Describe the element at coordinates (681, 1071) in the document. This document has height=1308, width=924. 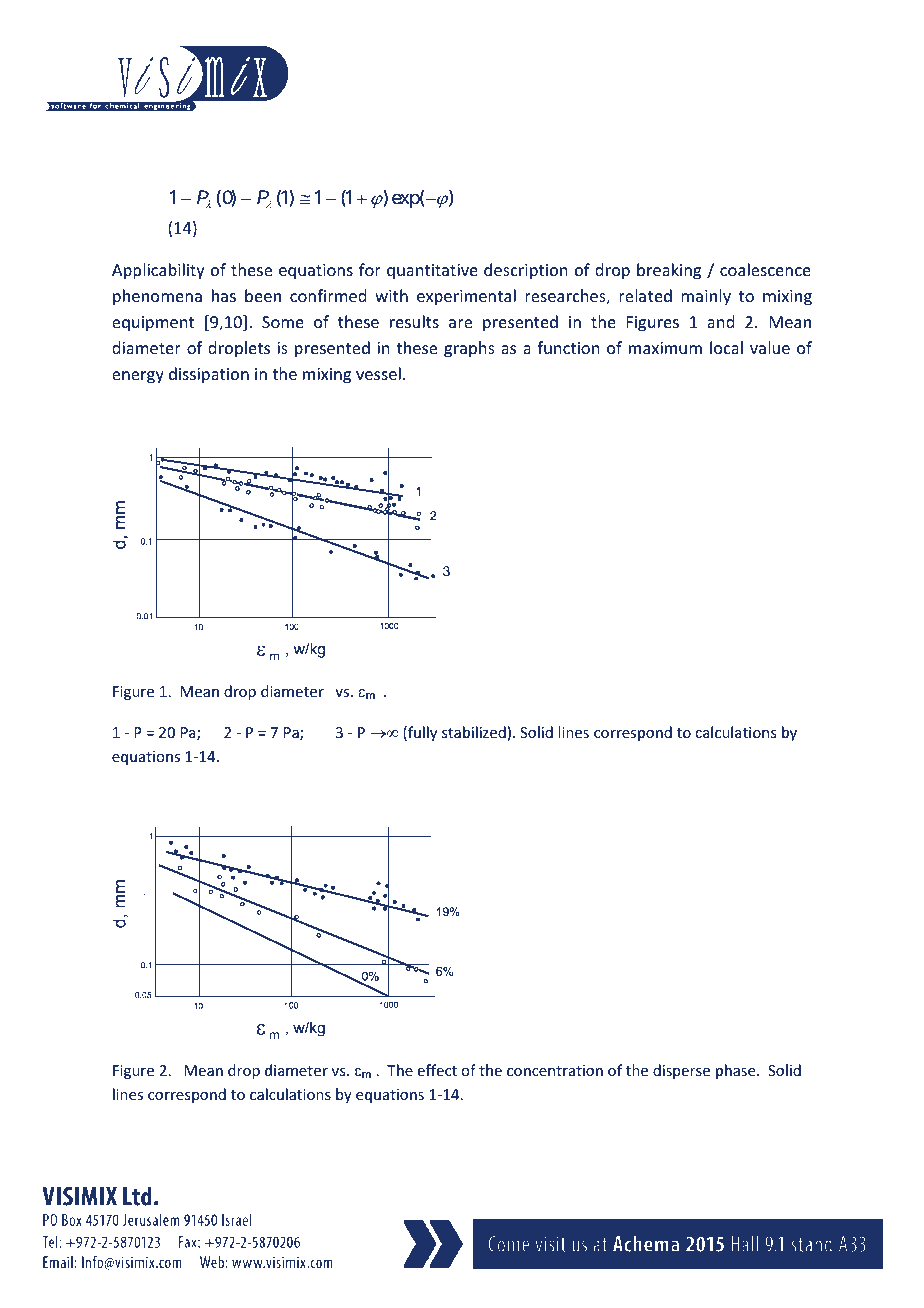
I see `disperse` at that location.
